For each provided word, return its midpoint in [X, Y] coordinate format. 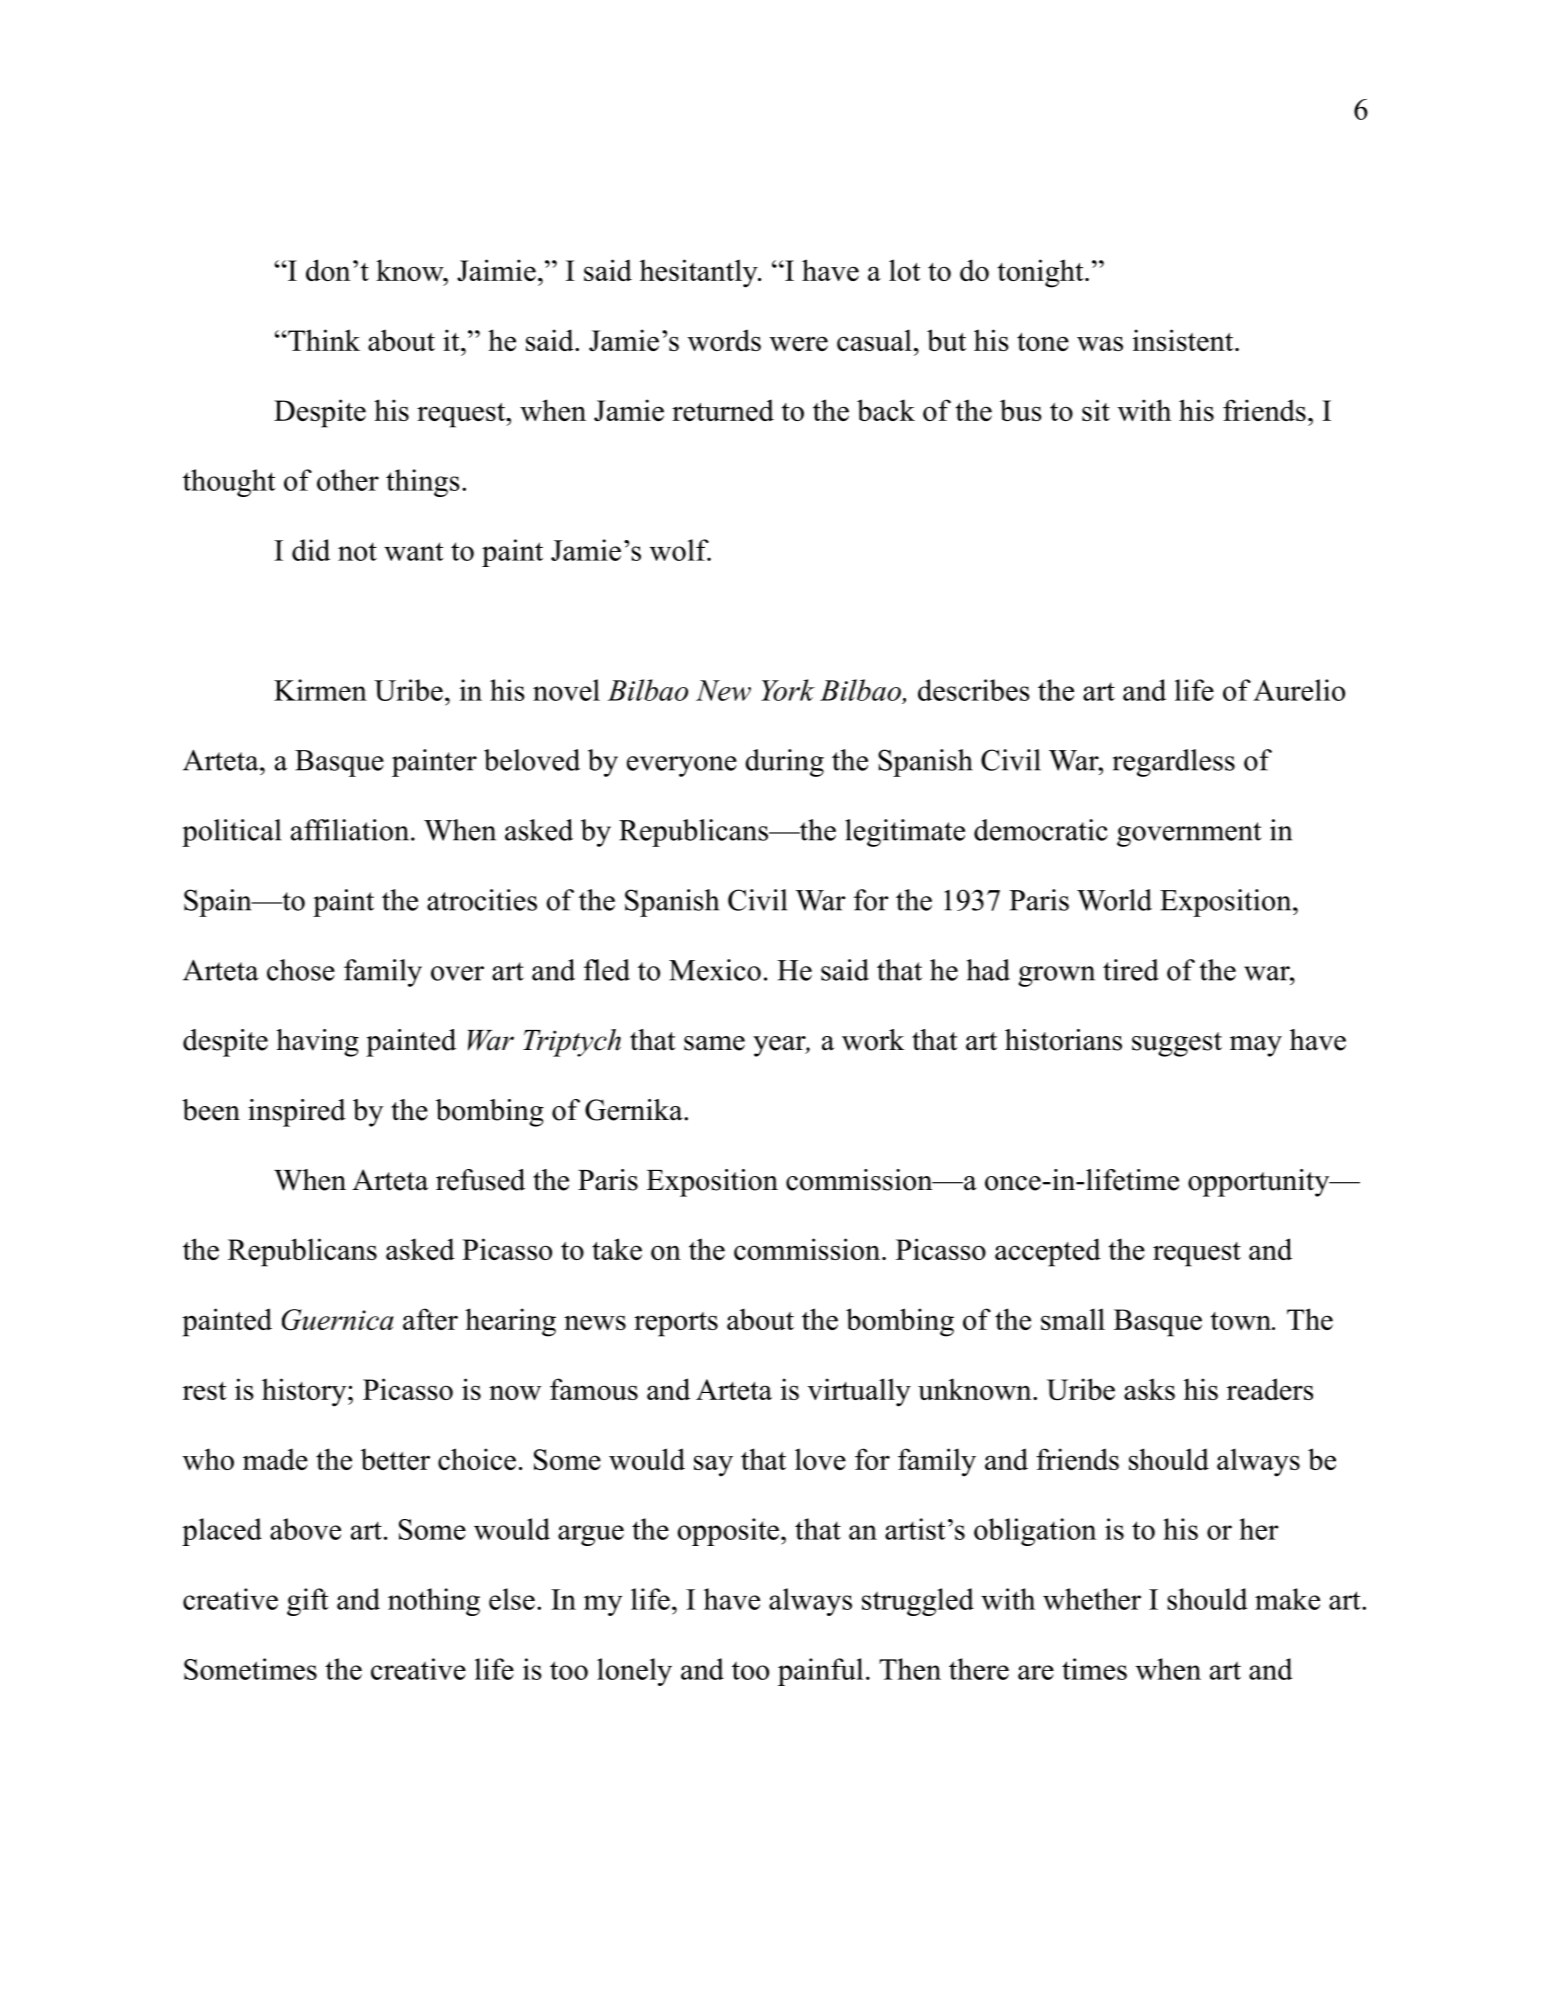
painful [820, 1672]
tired [1131, 970]
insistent [1183, 340]
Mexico [715, 970]
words [724, 340]
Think [323, 340]
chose [301, 970]
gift [307, 1602]
